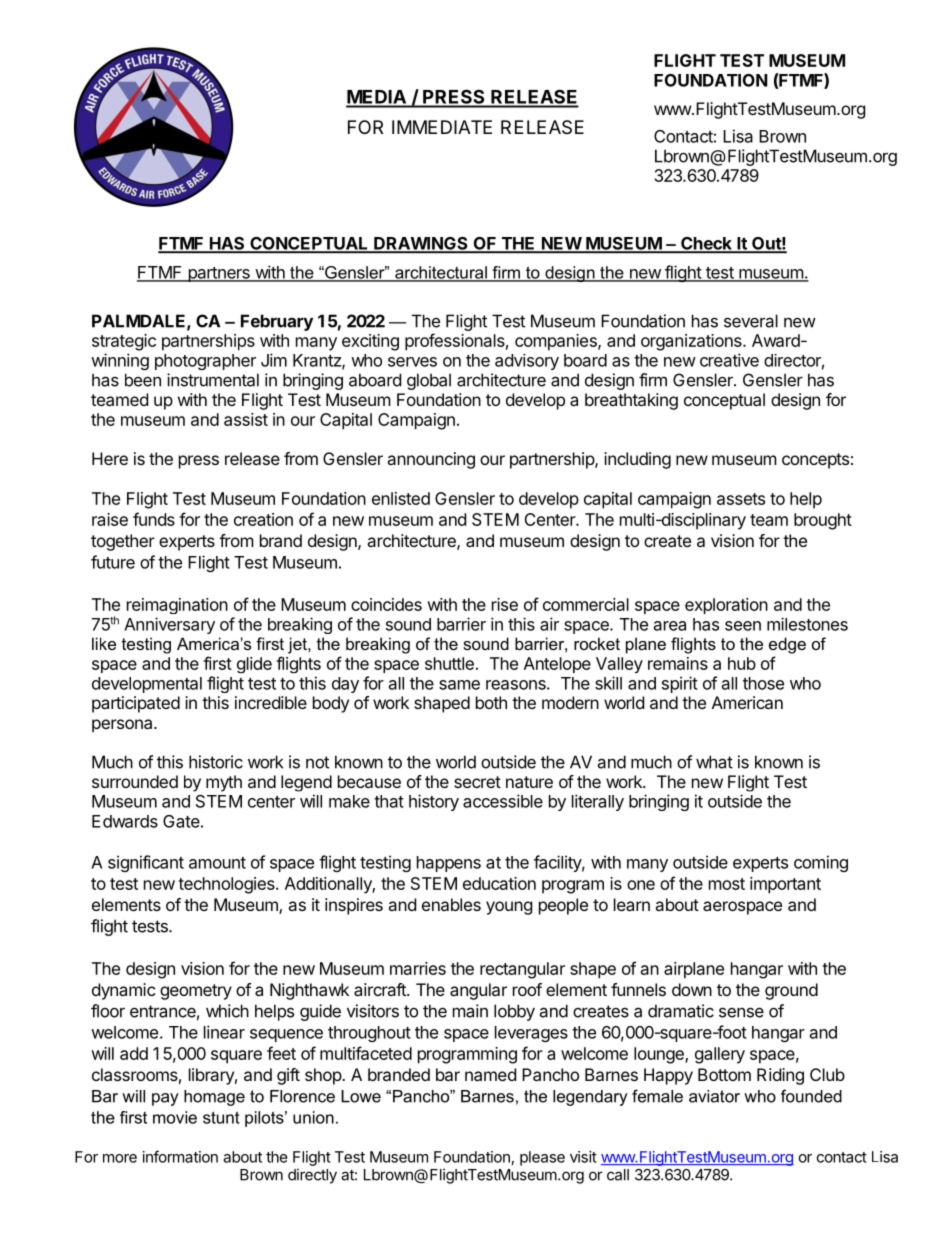 The height and width of the page is (1233, 952). I want to click on architectural, so click(441, 273).
